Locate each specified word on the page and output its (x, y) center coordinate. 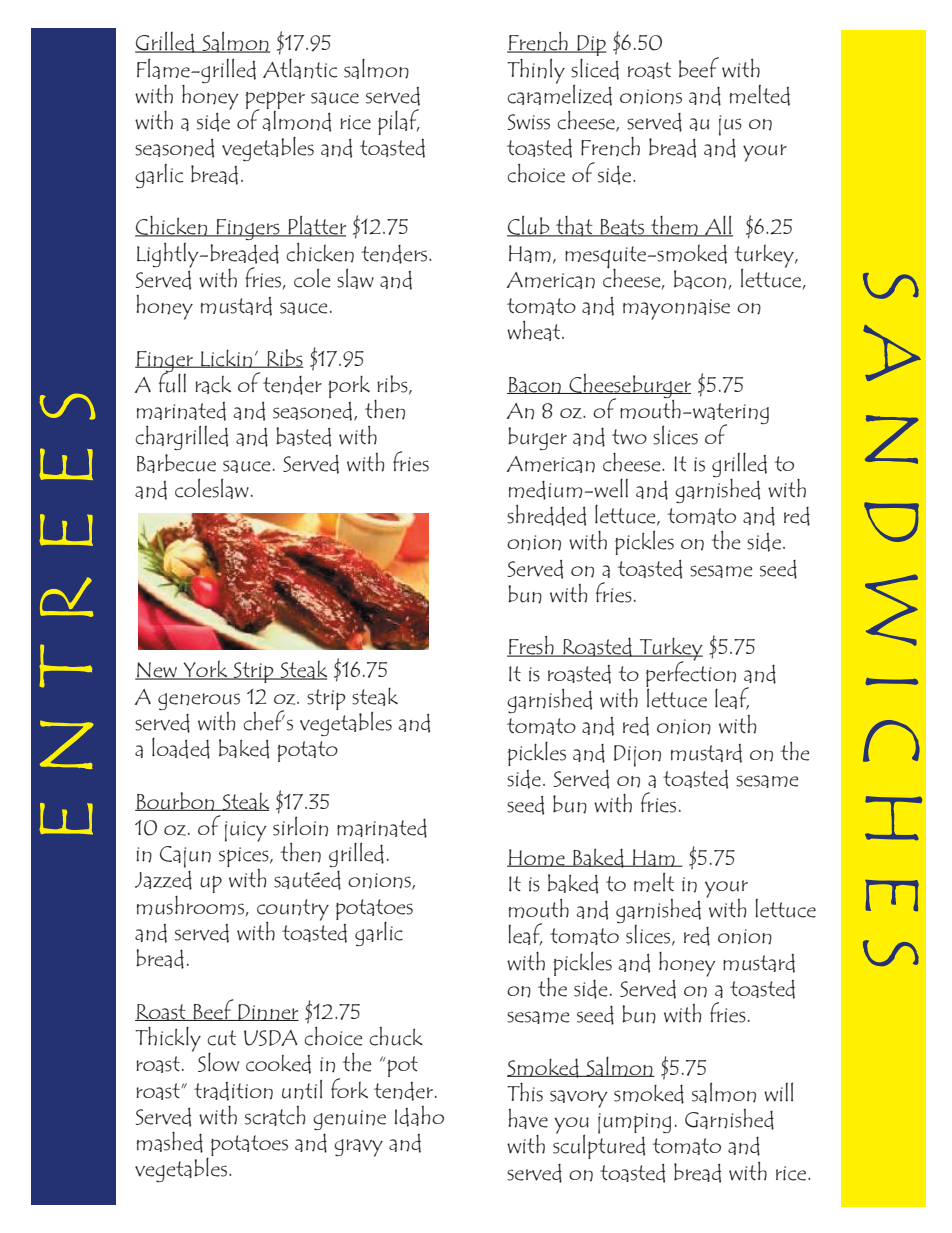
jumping (634, 1123)
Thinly (536, 71)
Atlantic (300, 68)
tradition (233, 1091)
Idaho (419, 1116)
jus (730, 125)
